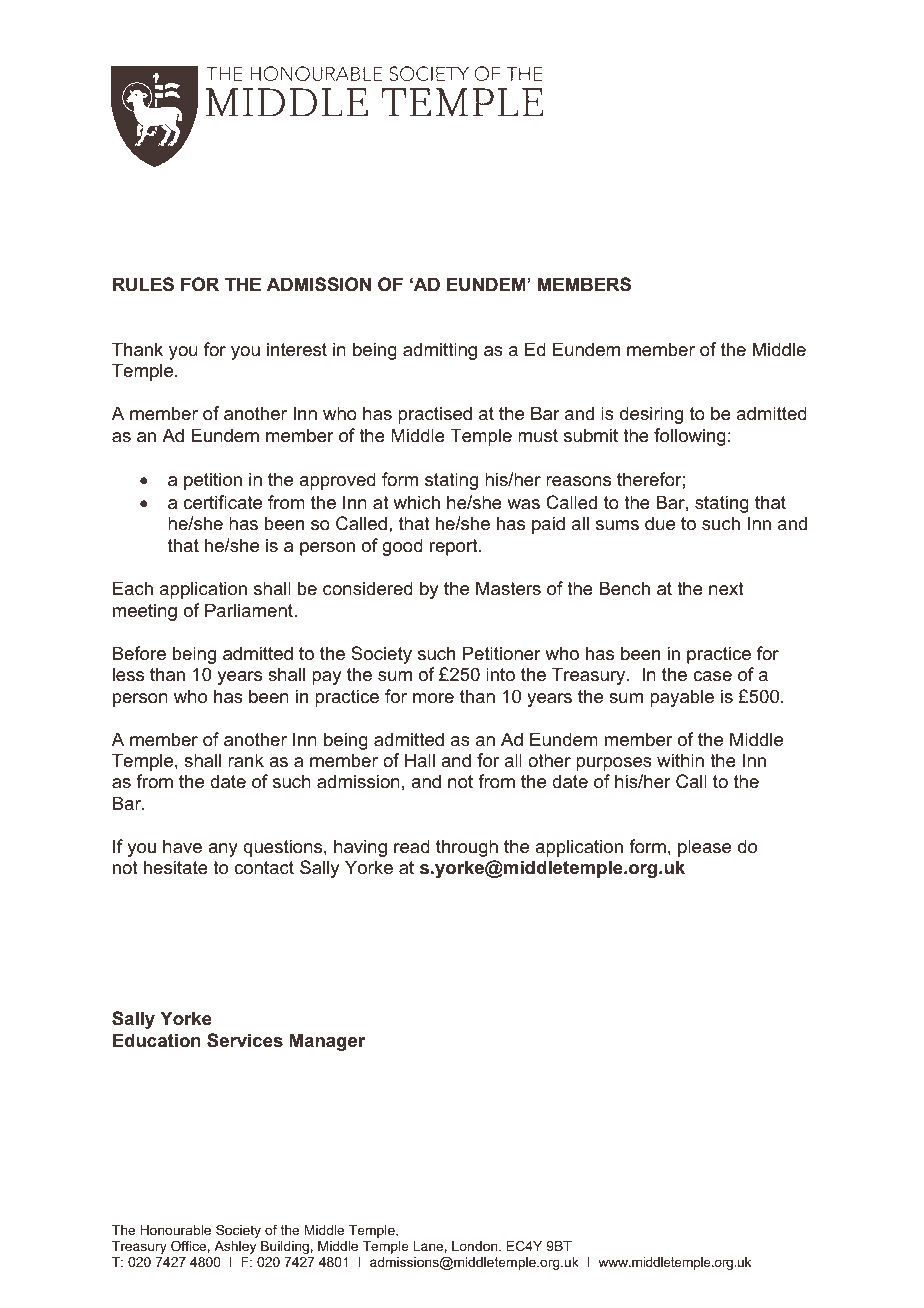 This page has height=1308, width=924. I want to click on certificate, so click(222, 502).
